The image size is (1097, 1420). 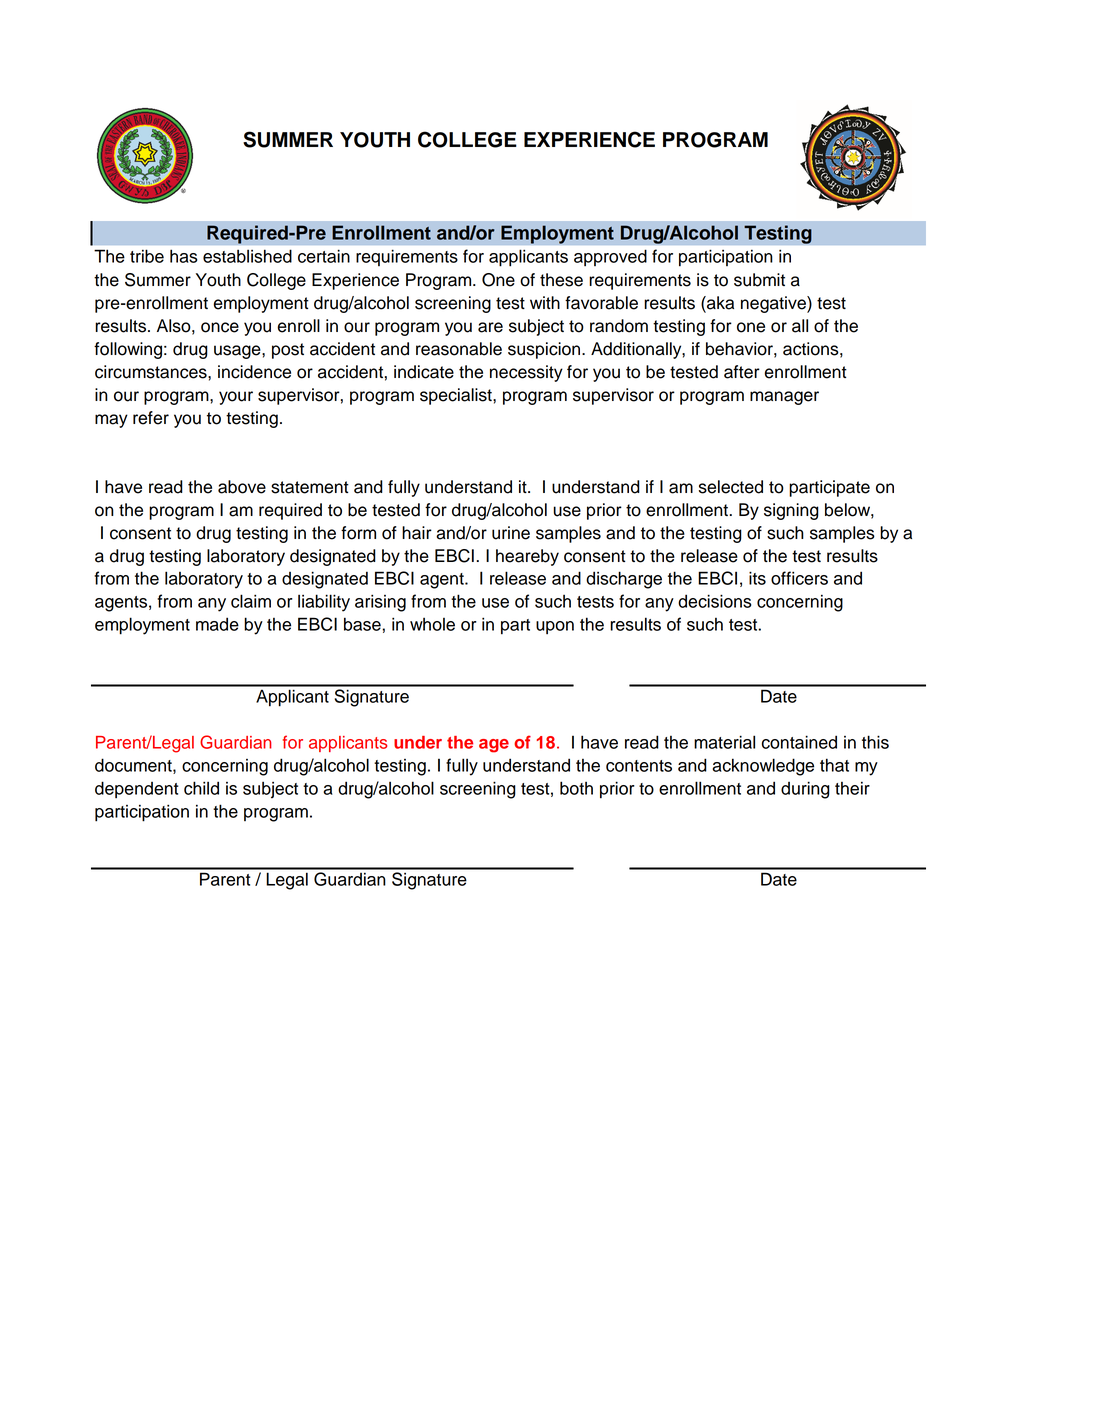 I want to click on has, so click(x=183, y=256).
